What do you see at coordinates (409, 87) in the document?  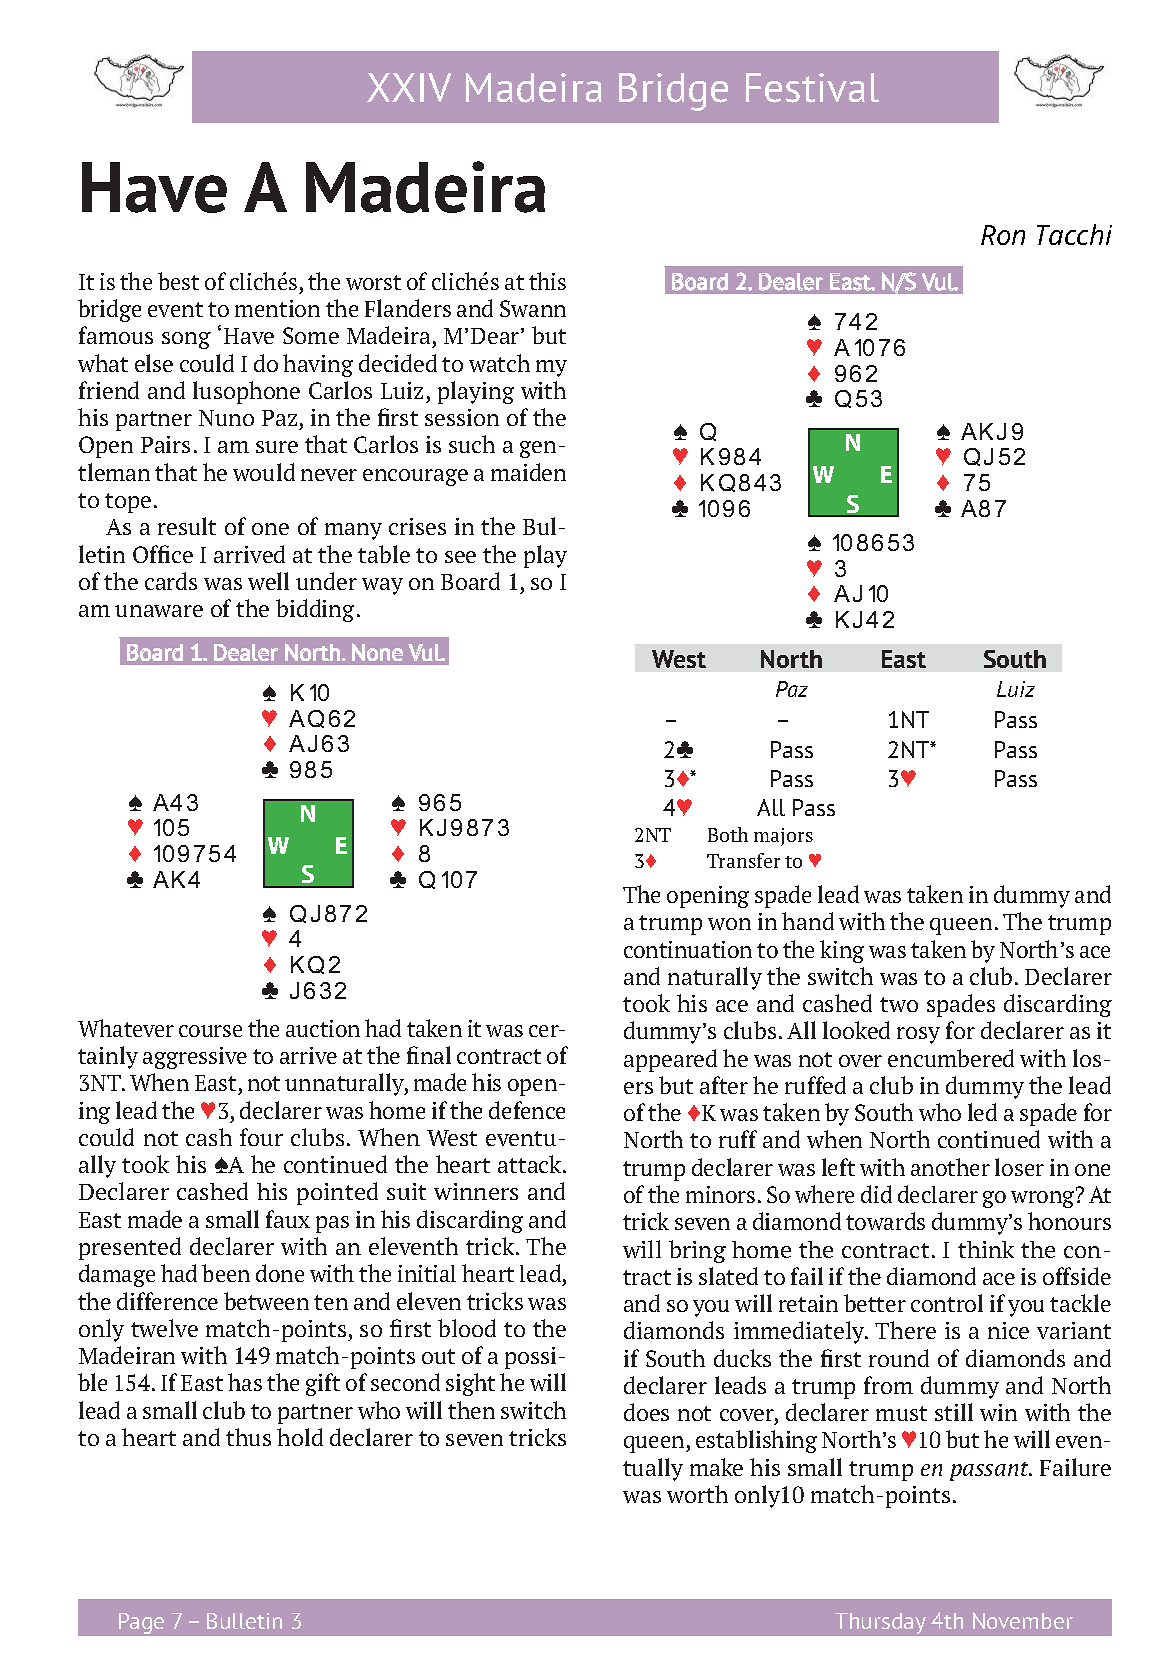 I see `XXIV` at bounding box center [409, 87].
